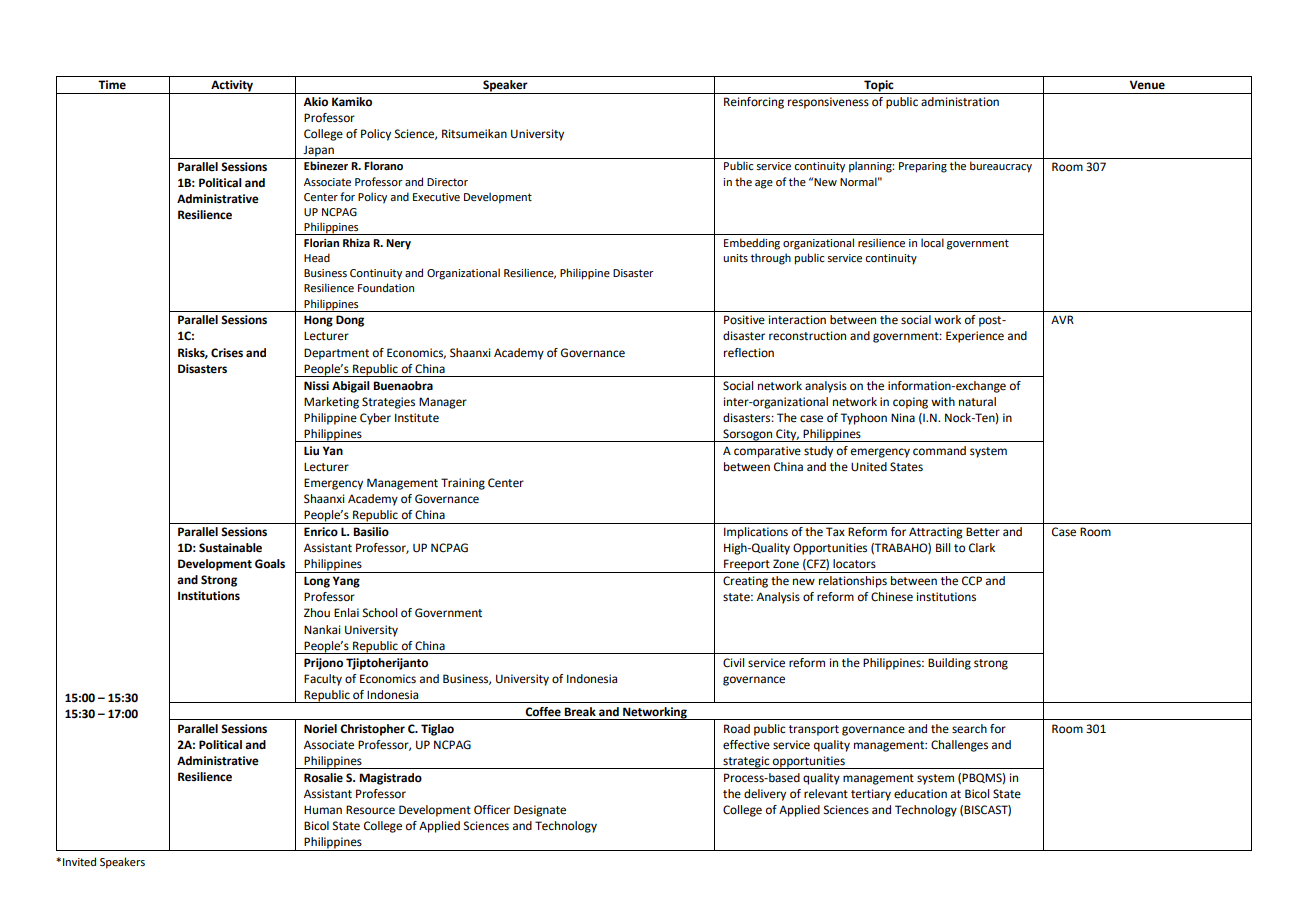  Describe the element at coordinates (943, 402) in the image. I see `with` at that location.
